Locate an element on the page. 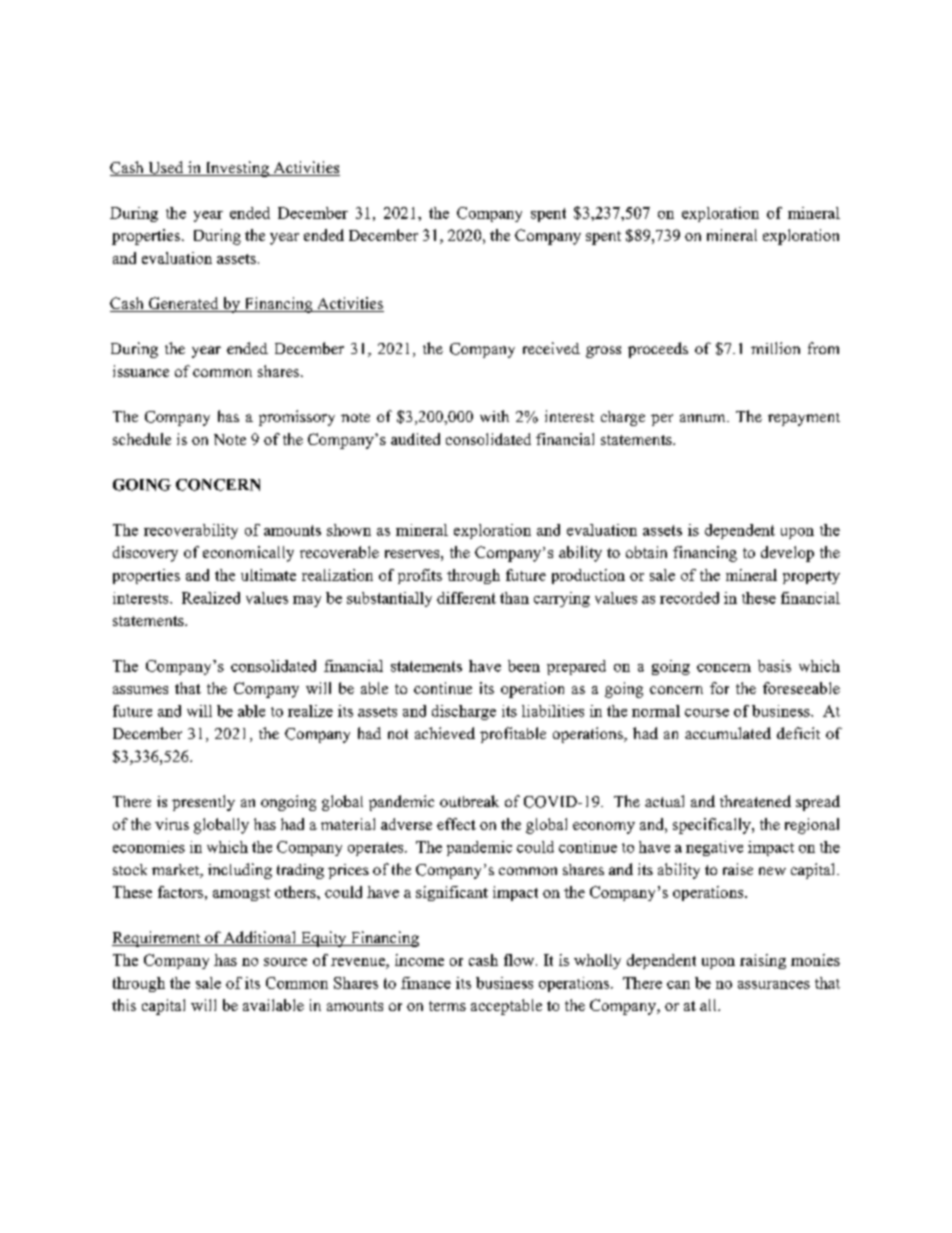  received is located at coordinates (551, 348).
